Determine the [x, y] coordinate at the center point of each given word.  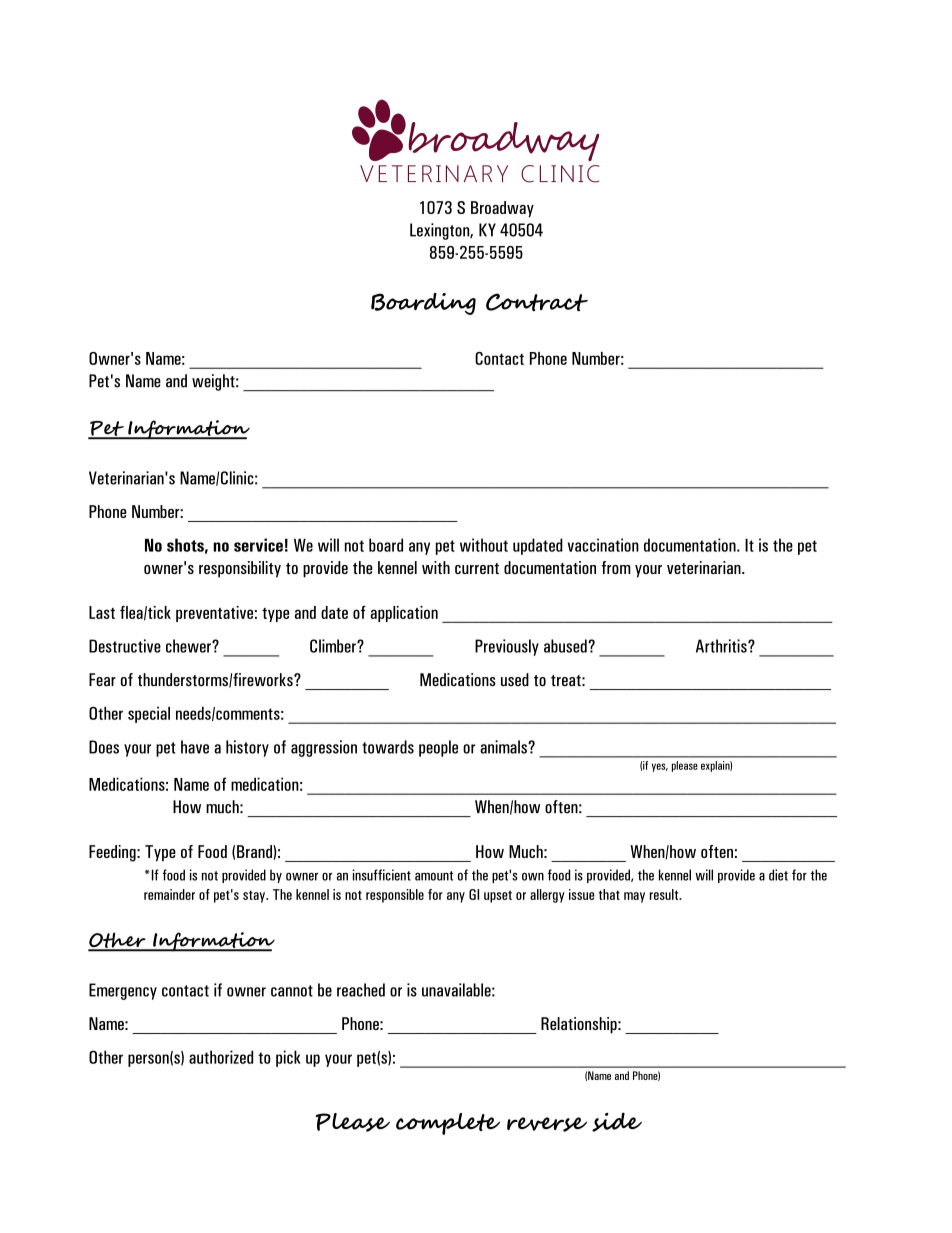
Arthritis [722, 646]
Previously [507, 647]
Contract [537, 302]
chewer [189, 646]
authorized [221, 1057]
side [617, 1122]
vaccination [603, 545]
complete [448, 1124]
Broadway [502, 209]
